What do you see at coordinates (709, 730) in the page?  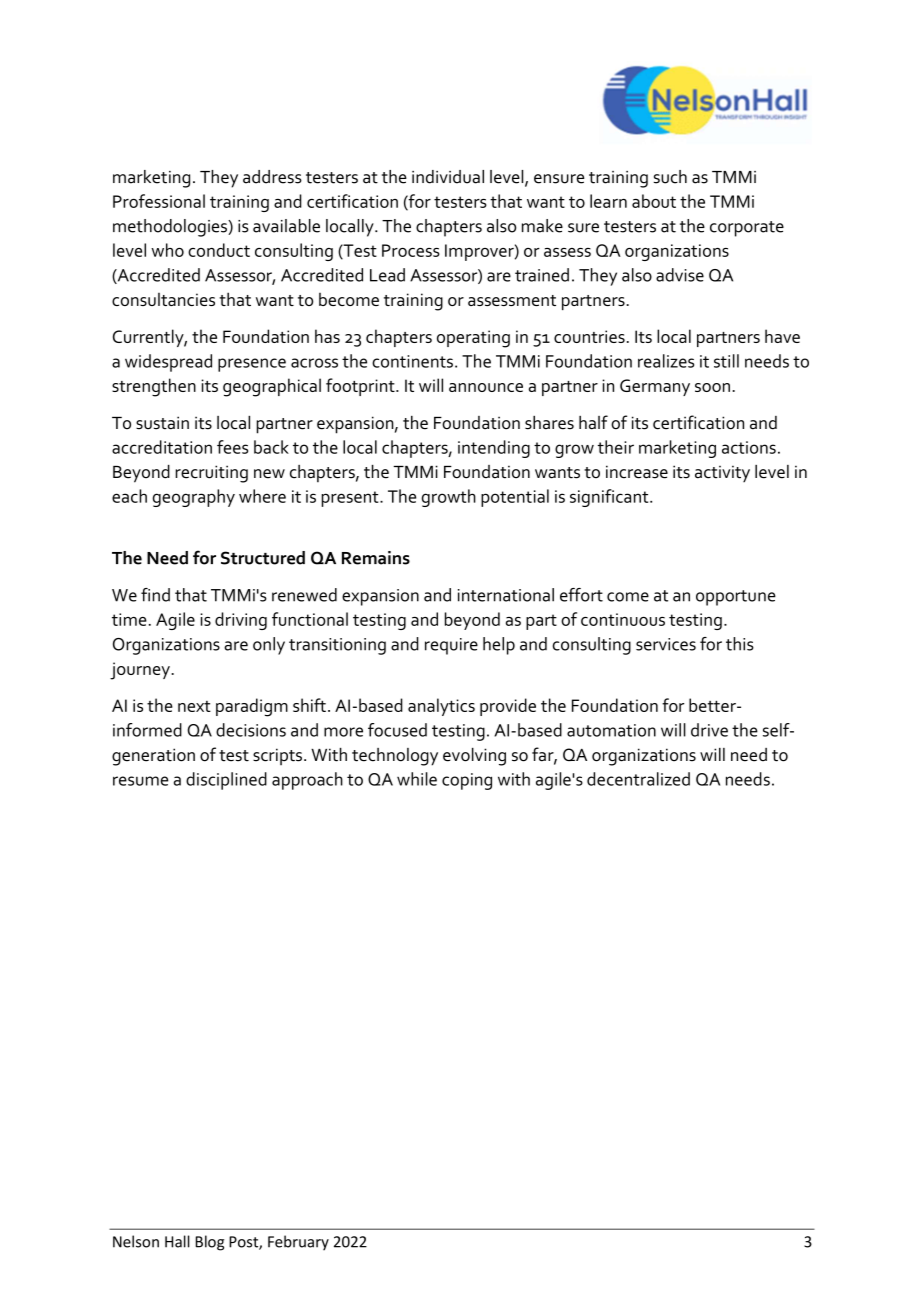 I see `drive` at bounding box center [709, 730].
